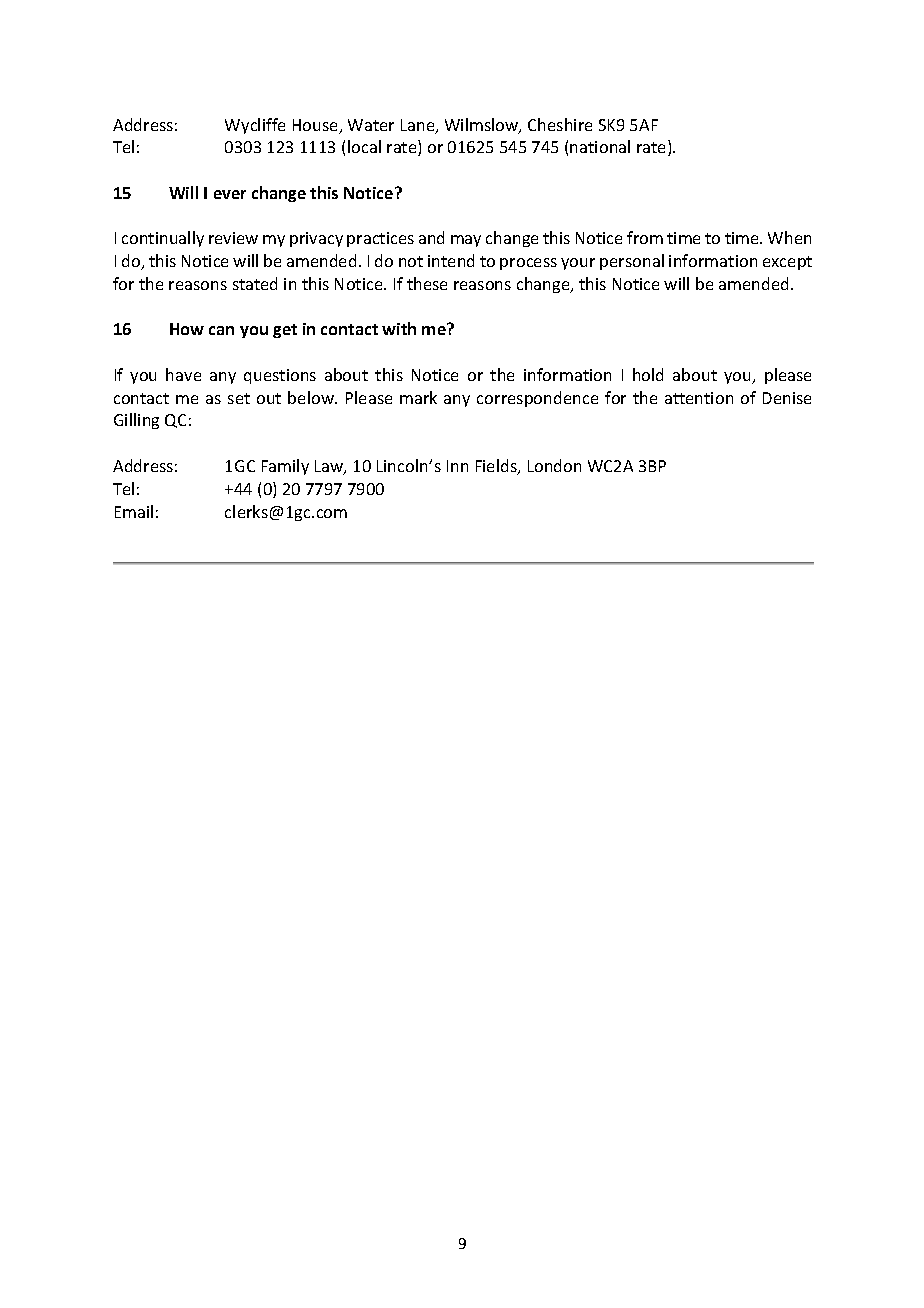 This screenshot has width=924, height=1308. Describe the element at coordinates (645, 237) in the screenshot. I see `from` at that location.
